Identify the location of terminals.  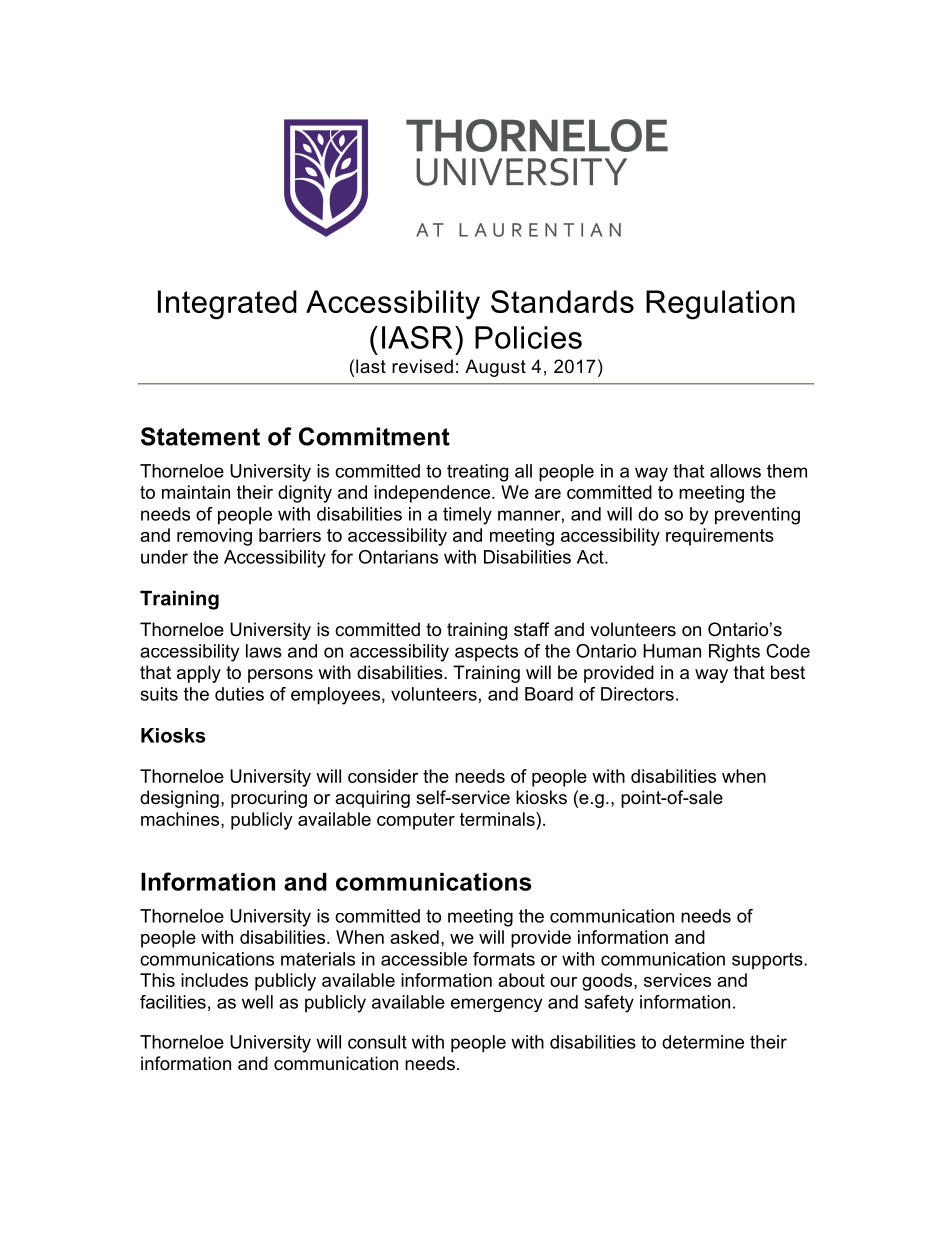
(498, 819).
